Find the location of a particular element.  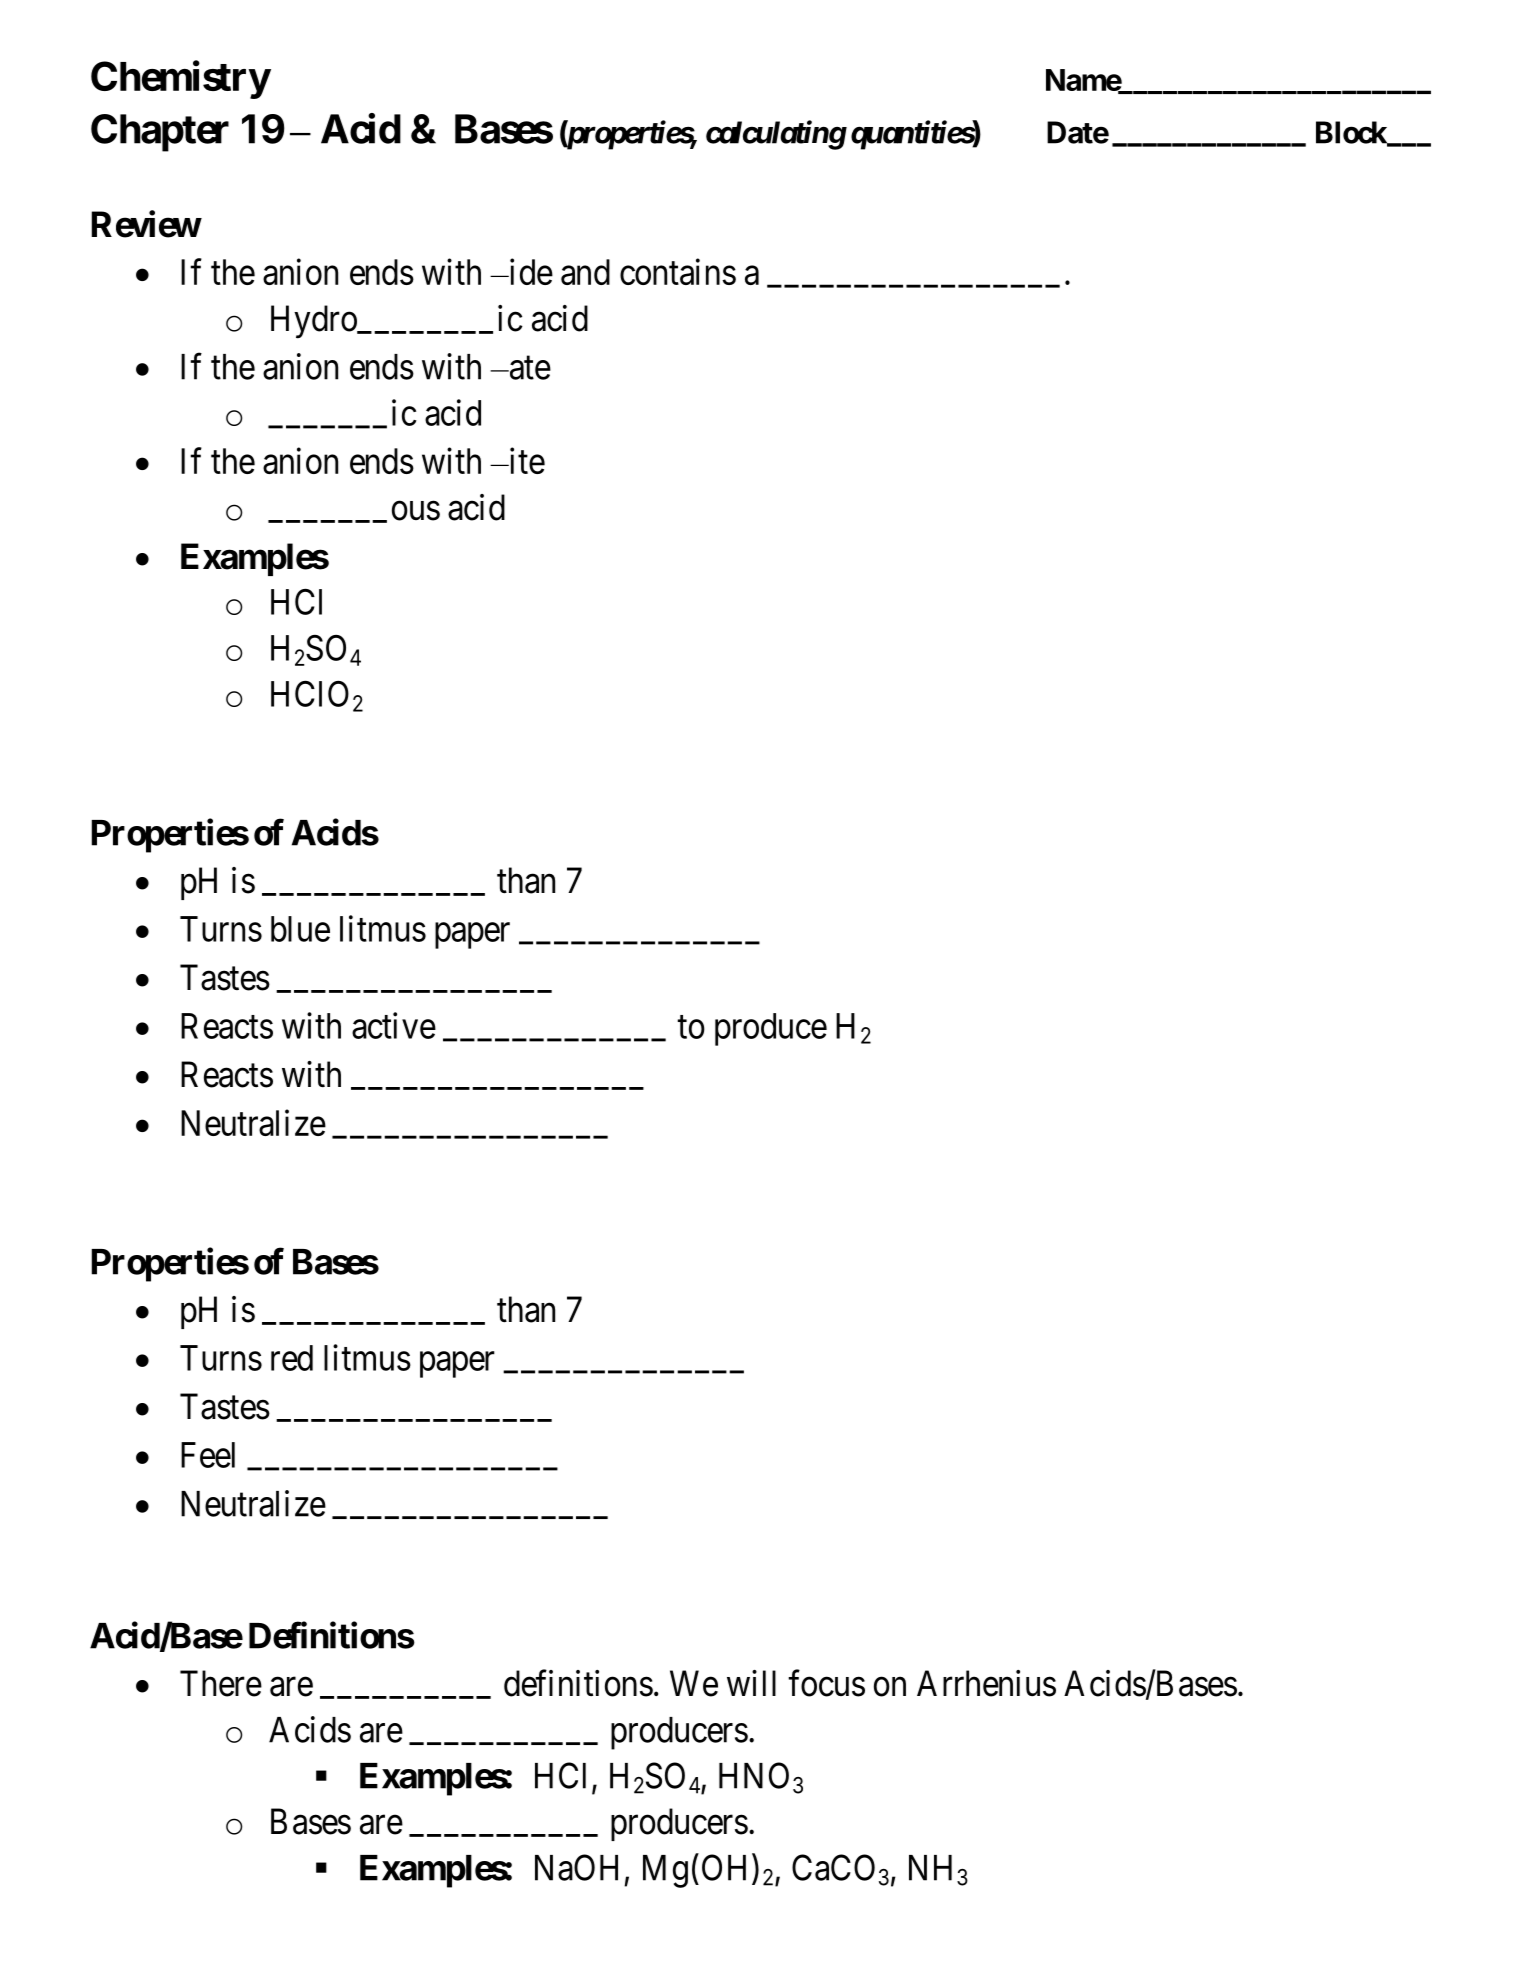

will is located at coordinates (751, 1683).
